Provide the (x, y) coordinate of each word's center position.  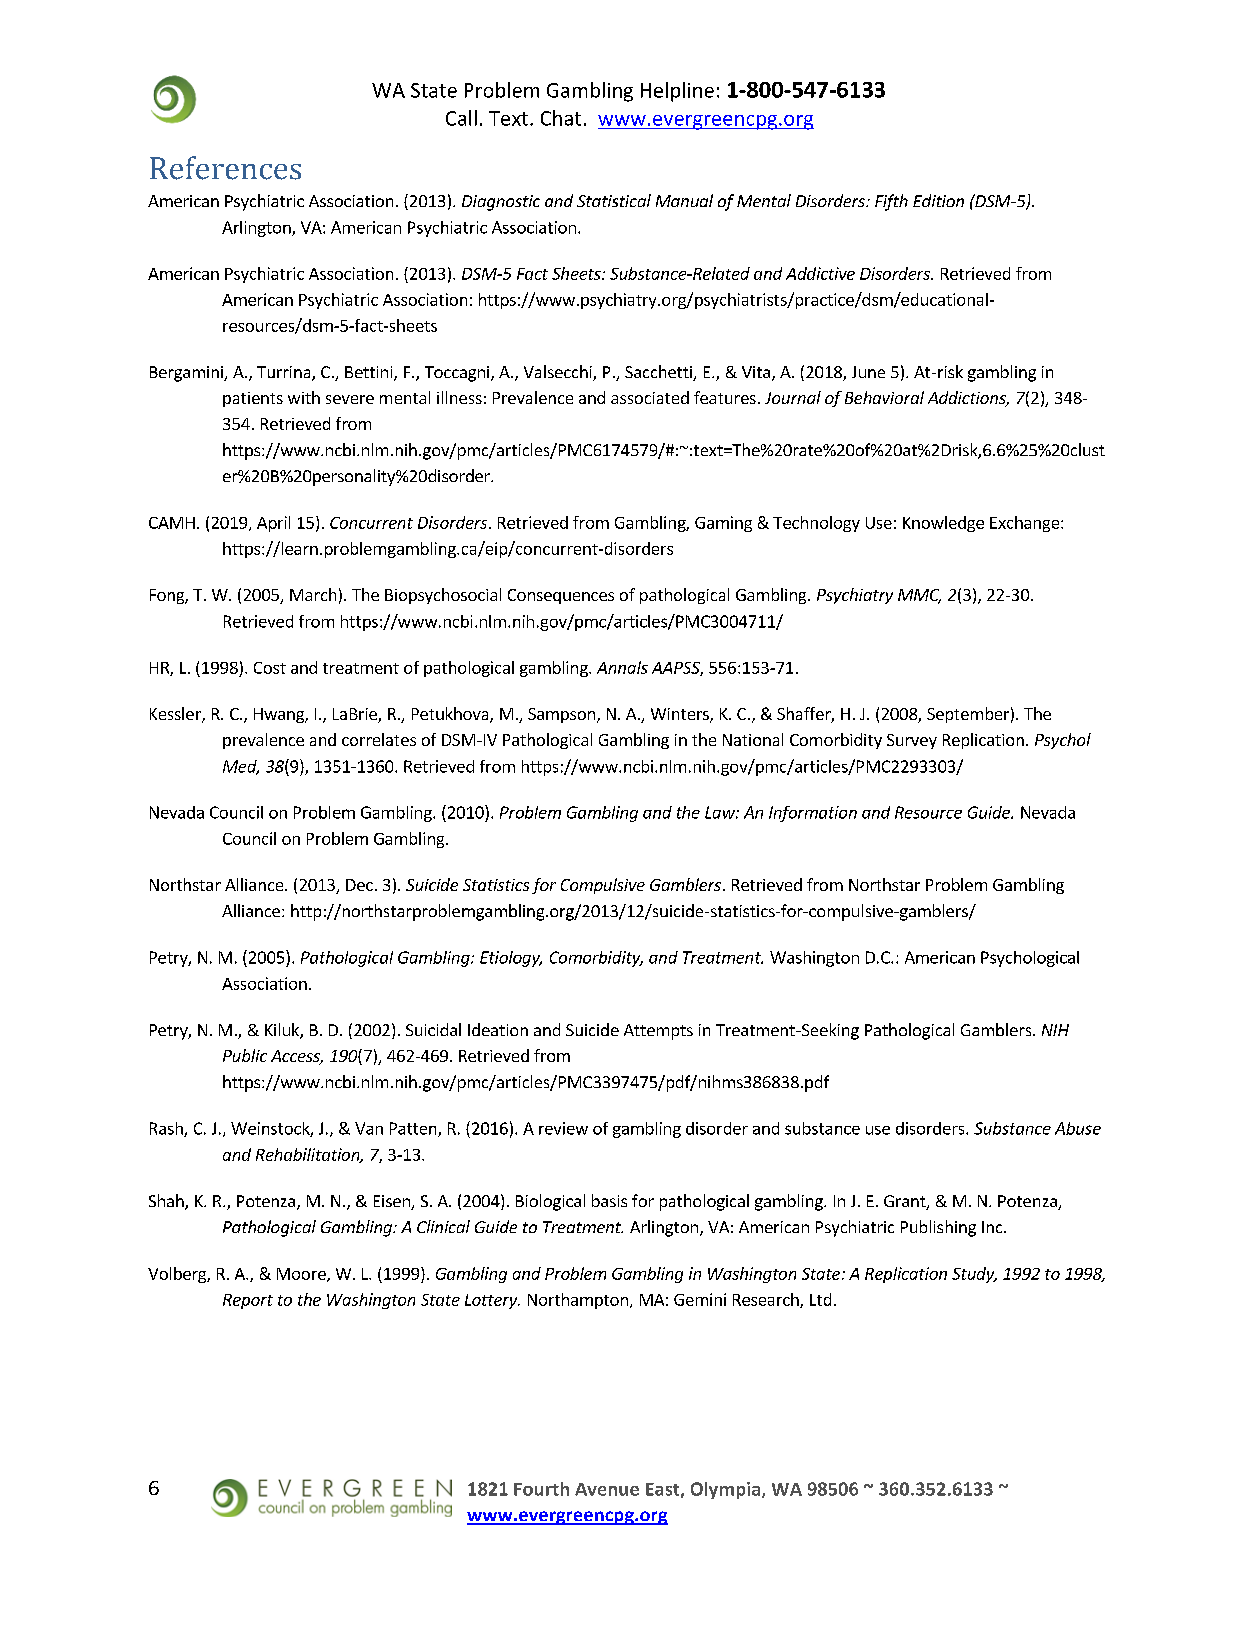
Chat (561, 118)
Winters (681, 715)
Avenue (607, 1489)
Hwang (280, 715)
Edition (938, 200)
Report (248, 1301)
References (225, 168)
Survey (912, 741)
